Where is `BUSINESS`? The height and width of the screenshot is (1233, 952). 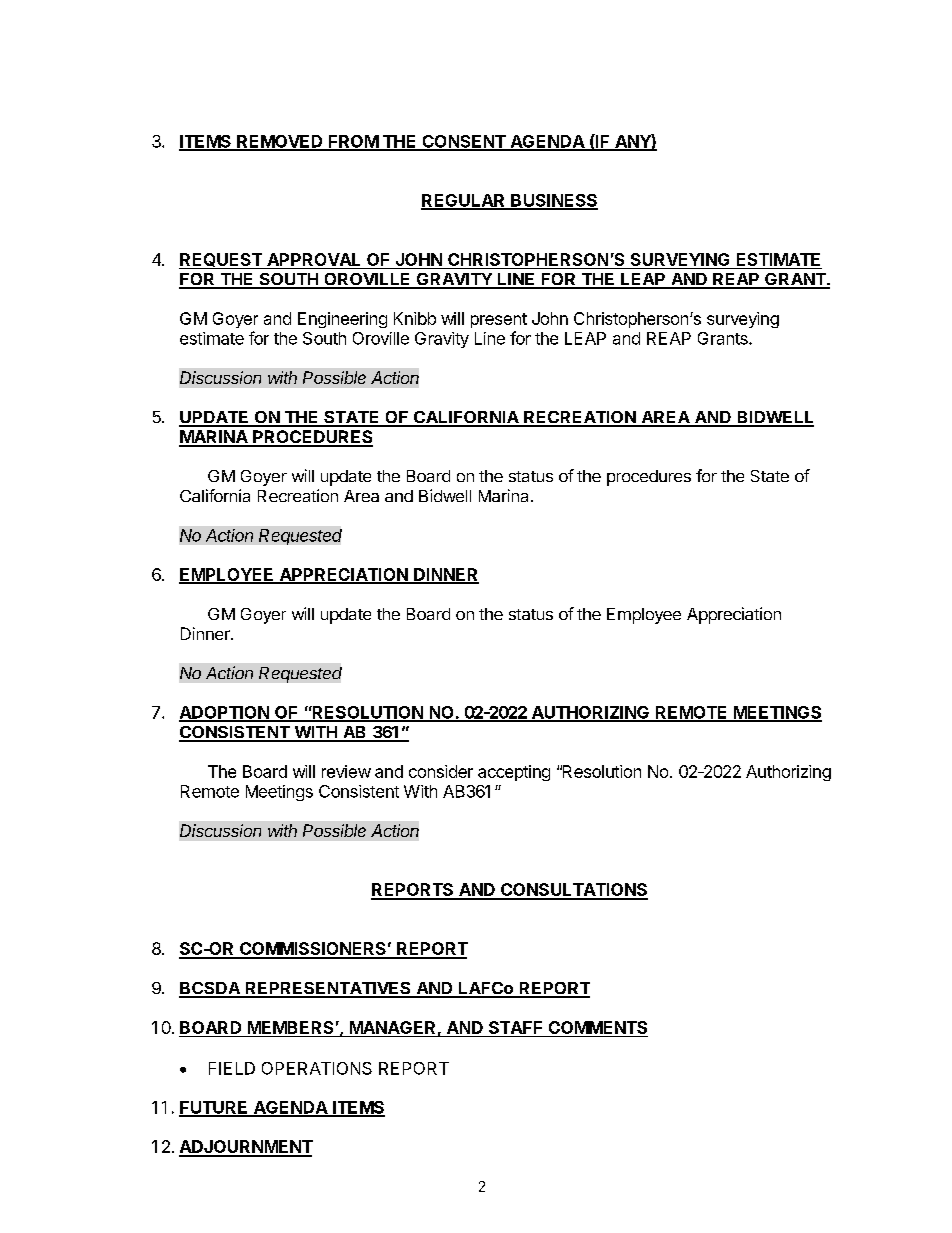 BUSINESS is located at coordinates (553, 201).
